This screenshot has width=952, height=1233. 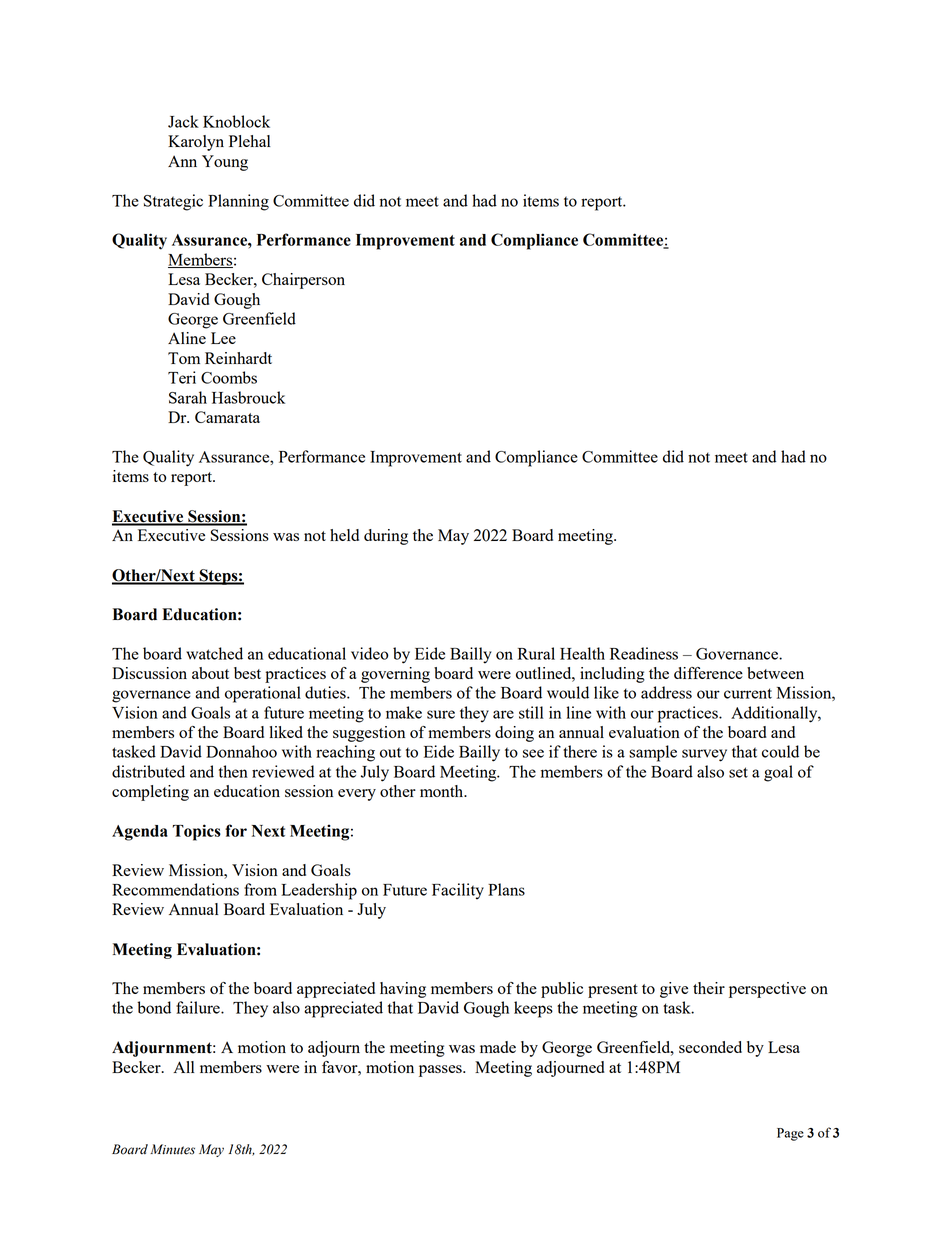 What do you see at coordinates (738, 772) in the screenshot?
I see `set` at bounding box center [738, 772].
